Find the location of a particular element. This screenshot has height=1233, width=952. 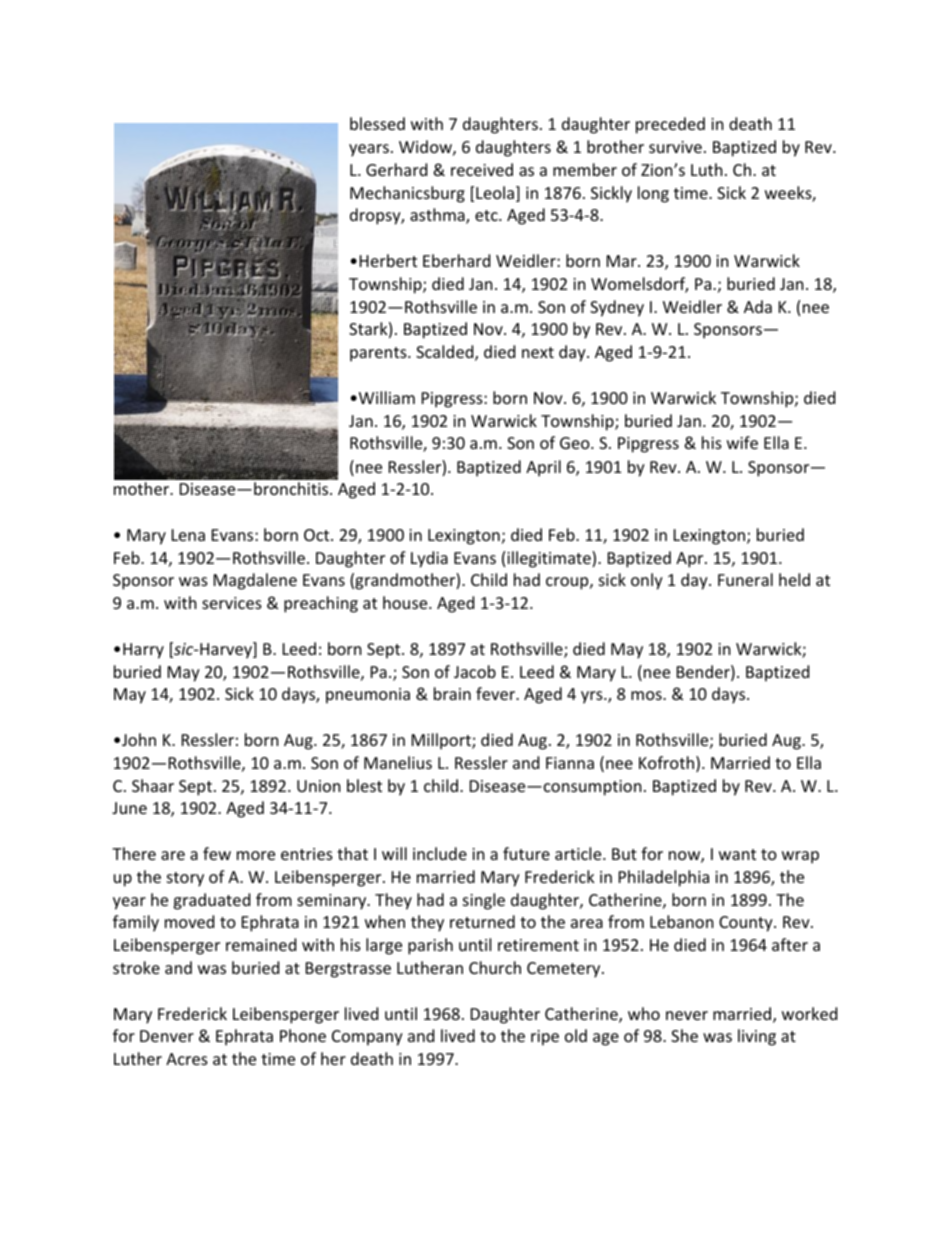

few is located at coordinates (217, 853).
